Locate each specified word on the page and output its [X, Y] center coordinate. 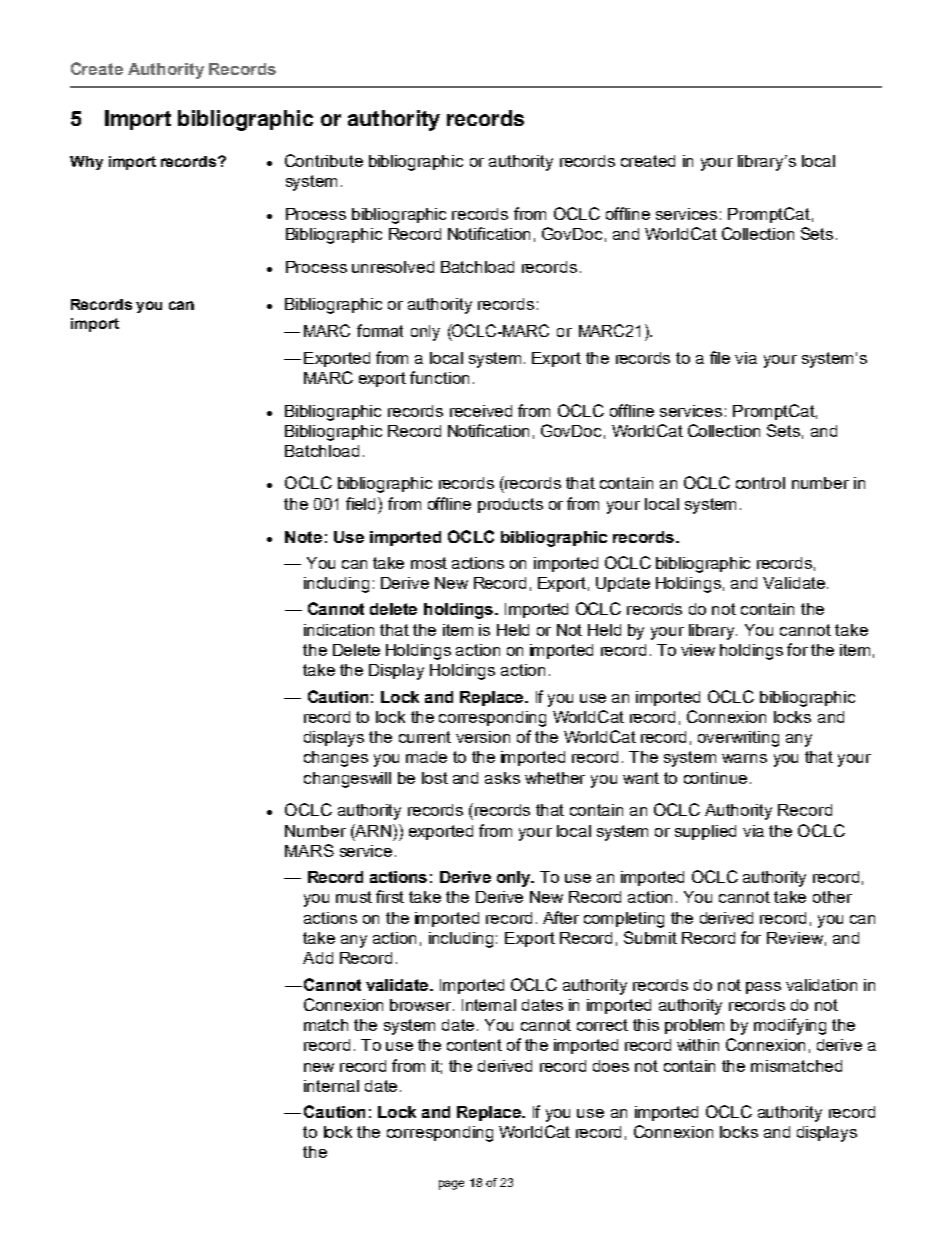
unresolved [393, 267]
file [720, 357]
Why [86, 163]
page [451, 1185]
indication [339, 630]
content [474, 1045]
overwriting [738, 739]
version [483, 737]
